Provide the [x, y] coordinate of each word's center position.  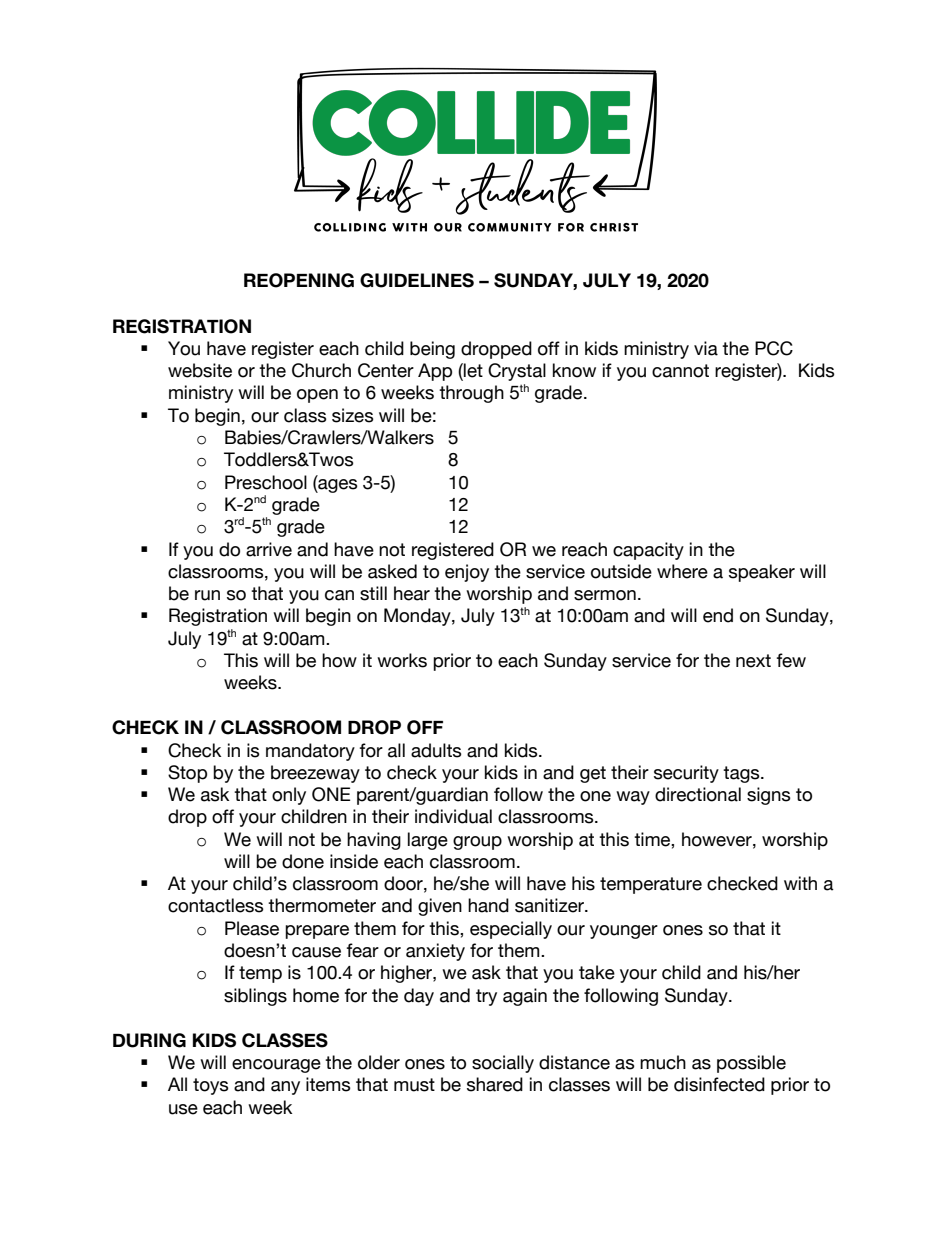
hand [488, 905]
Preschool [266, 482]
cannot [680, 371]
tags [742, 774]
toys [211, 1086]
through [471, 394]
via [706, 348]
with [800, 883]
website [200, 370]
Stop [187, 774]
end [718, 615]
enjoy [467, 573]
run [207, 595]
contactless [216, 905]
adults [436, 750]
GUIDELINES [417, 280]
